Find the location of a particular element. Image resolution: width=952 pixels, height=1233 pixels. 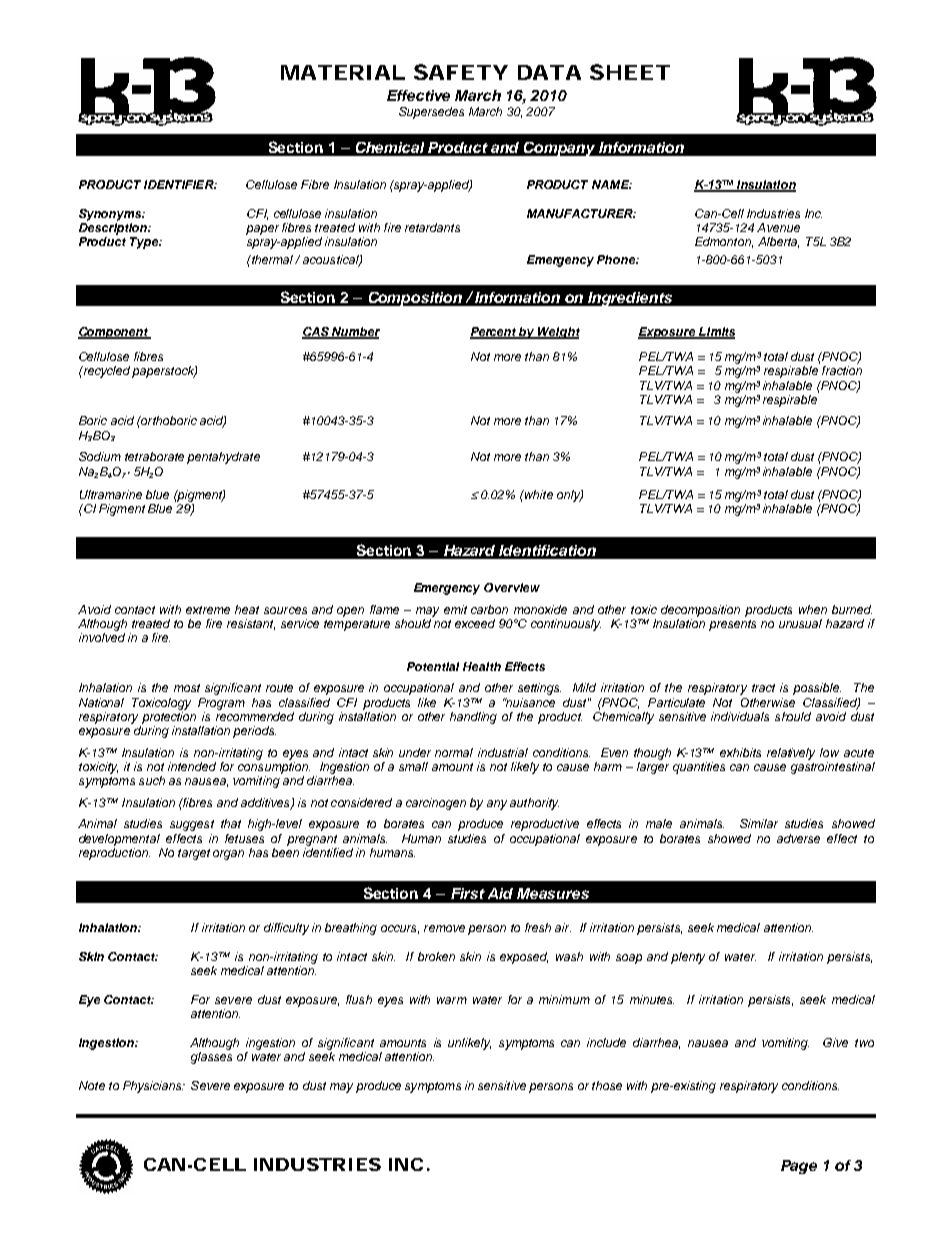

unusual is located at coordinates (800, 623).
